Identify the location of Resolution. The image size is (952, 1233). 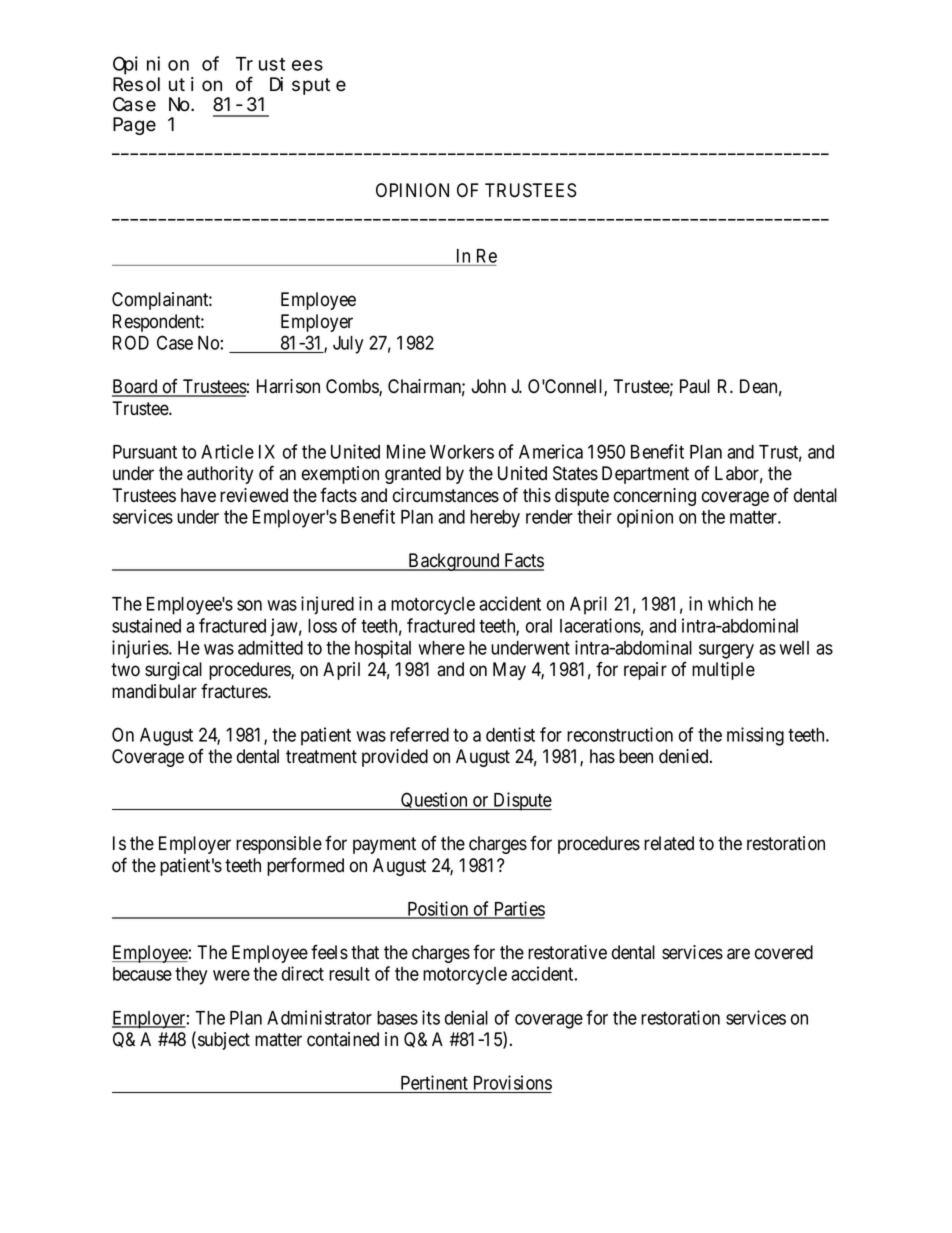
(167, 84).
